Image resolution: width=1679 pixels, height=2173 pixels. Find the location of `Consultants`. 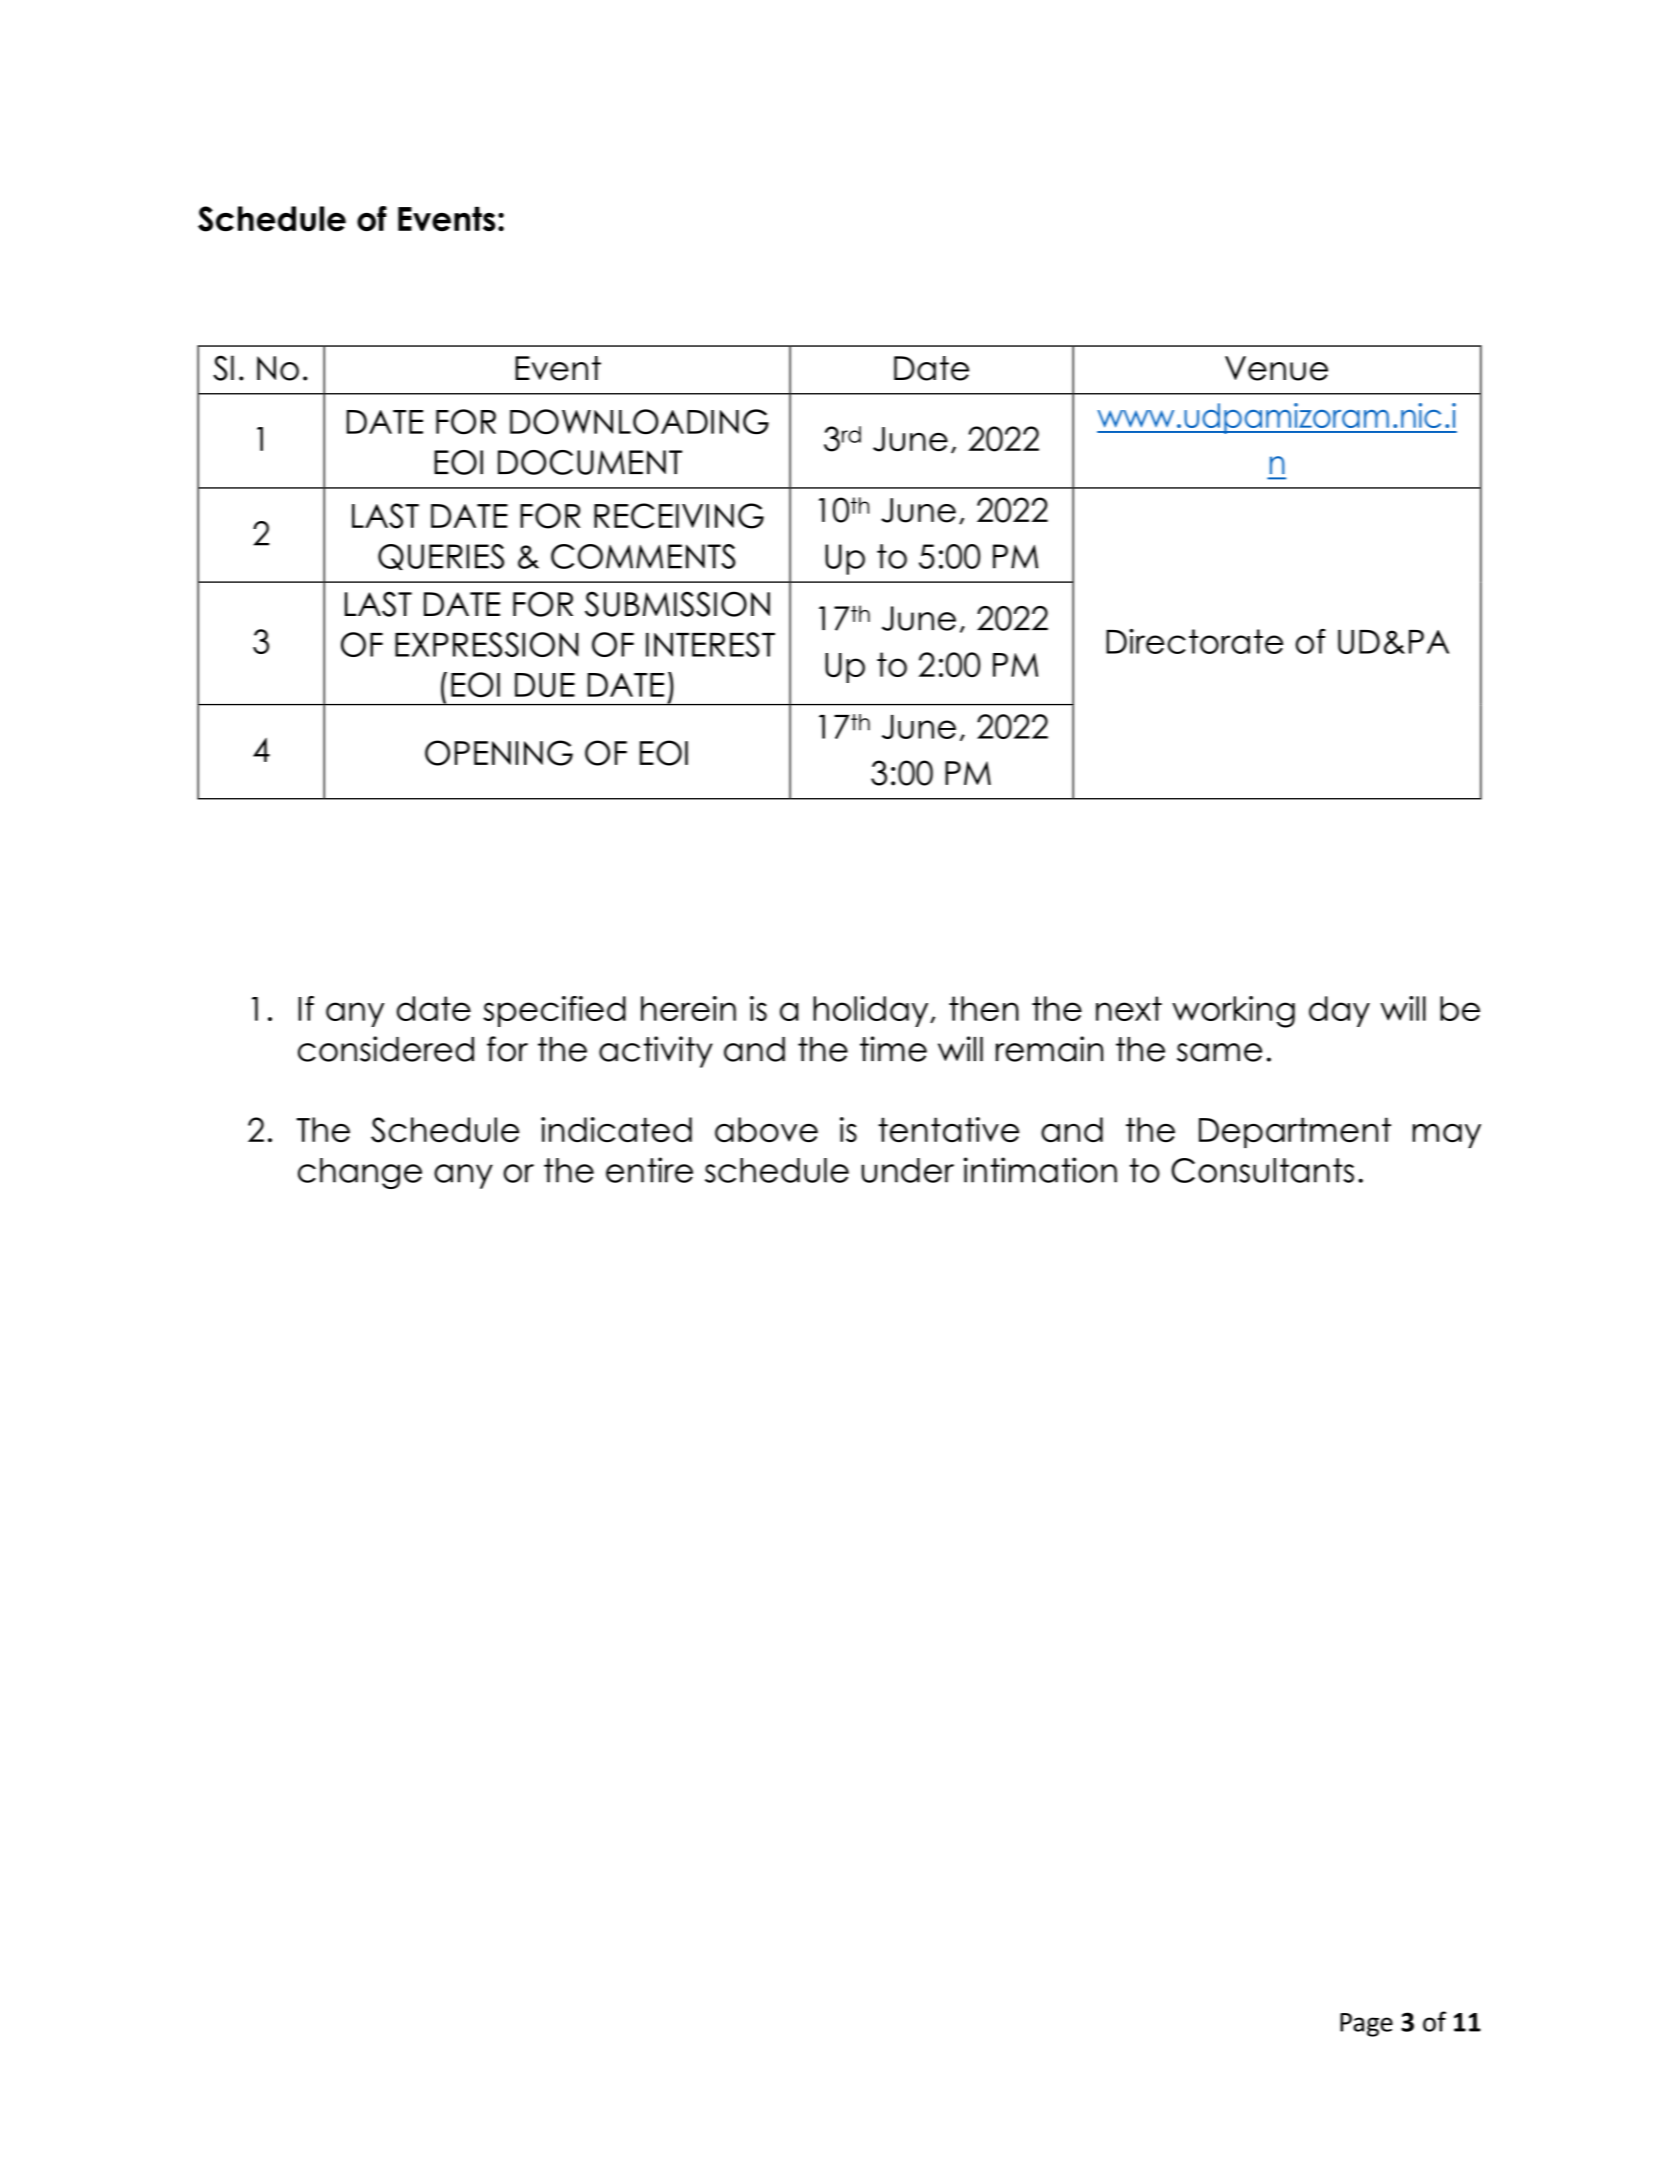

Consultants is located at coordinates (1262, 1170).
